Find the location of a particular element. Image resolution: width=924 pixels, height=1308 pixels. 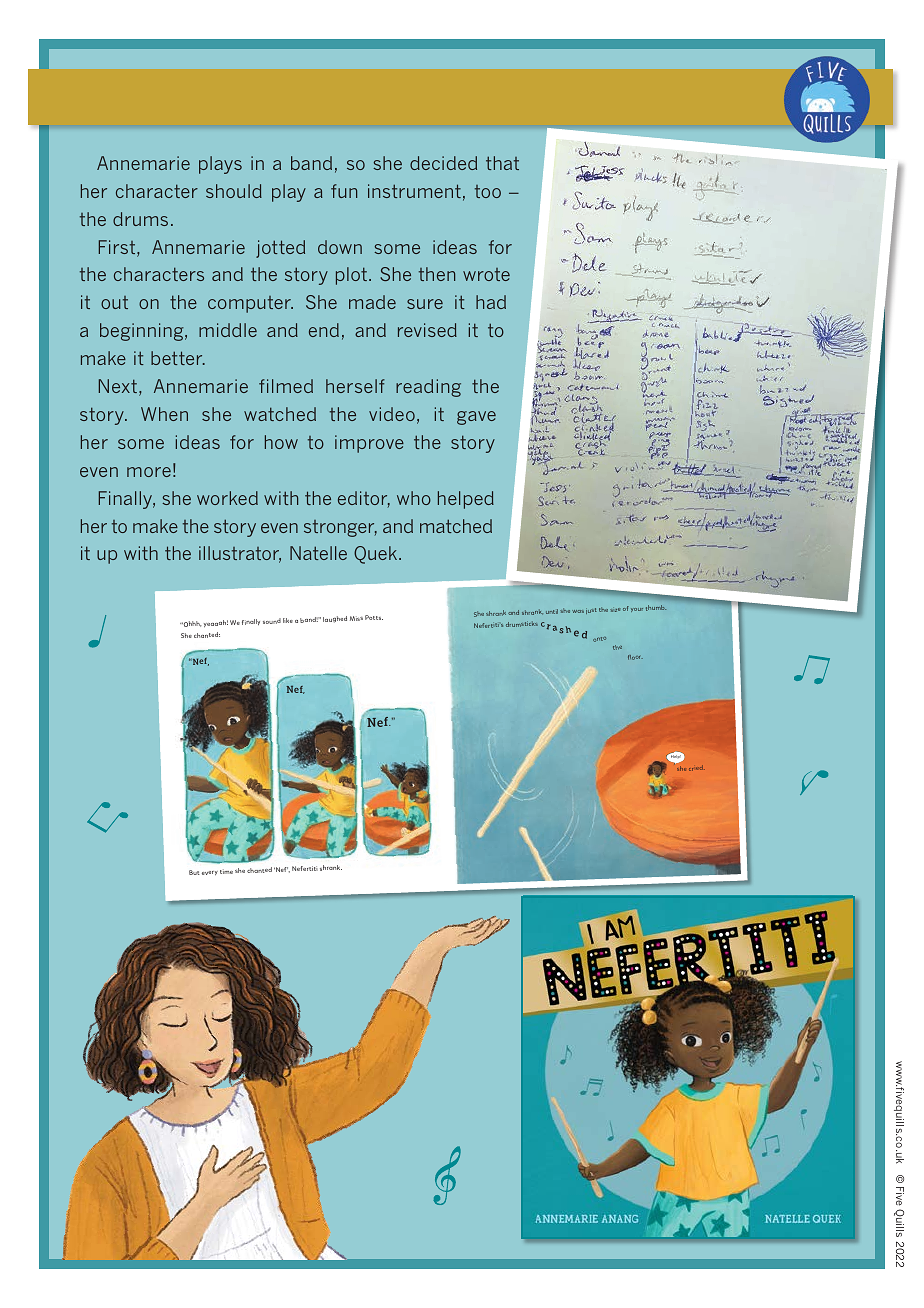

filmed is located at coordinates (286, 386).
